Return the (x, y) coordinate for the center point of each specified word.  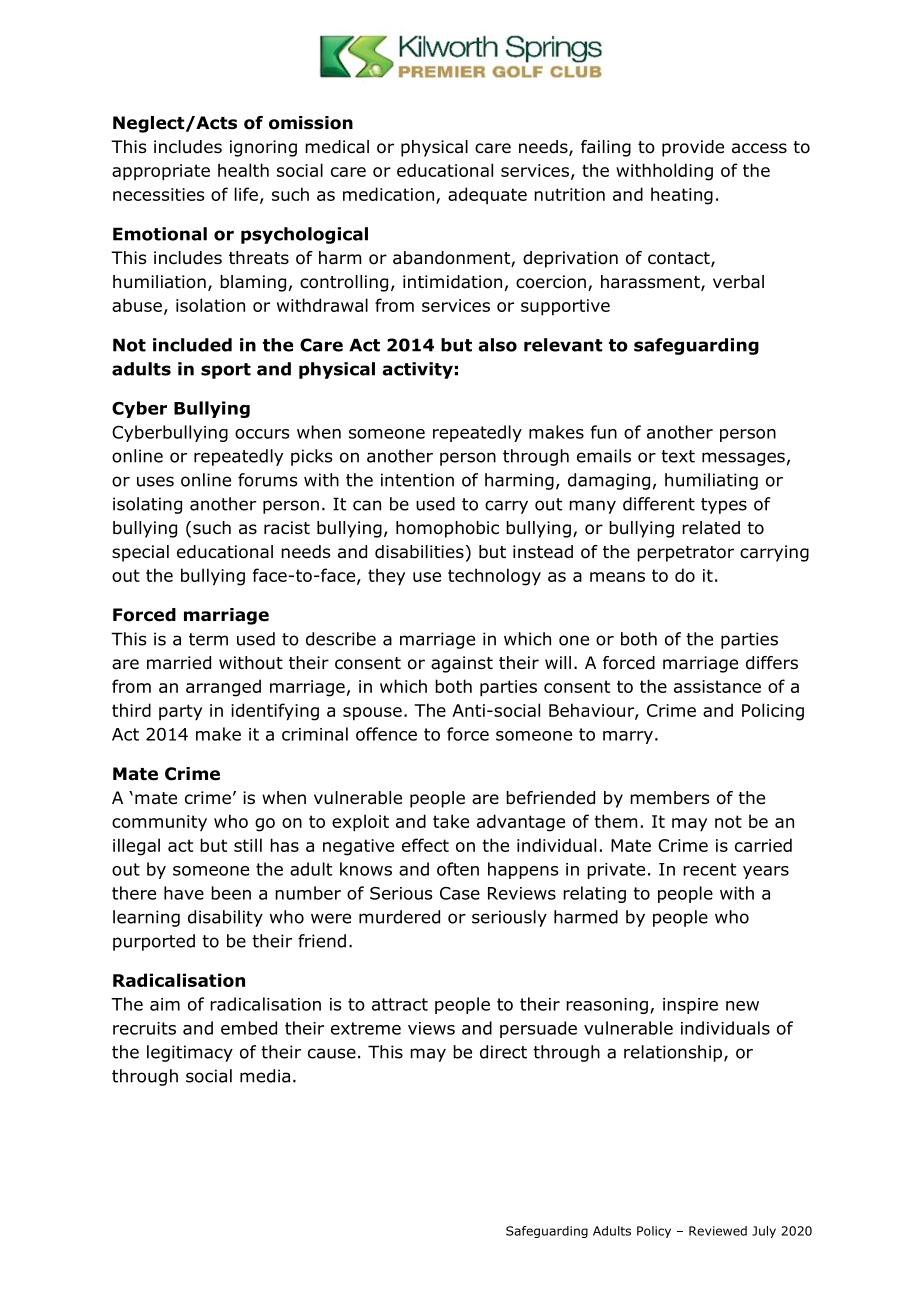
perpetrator (685, 554)
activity (417, 370)
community (159, 823)
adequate (487, 195)
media (265, 1076)
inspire (690, 1006)
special (140, 553)
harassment (651, 283)
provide (693, 148)
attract (400, 1004)
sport (226, 371)
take (451, 821)
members (670, 798)
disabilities (419, 552)
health (243, 170)
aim (165, 1004)
